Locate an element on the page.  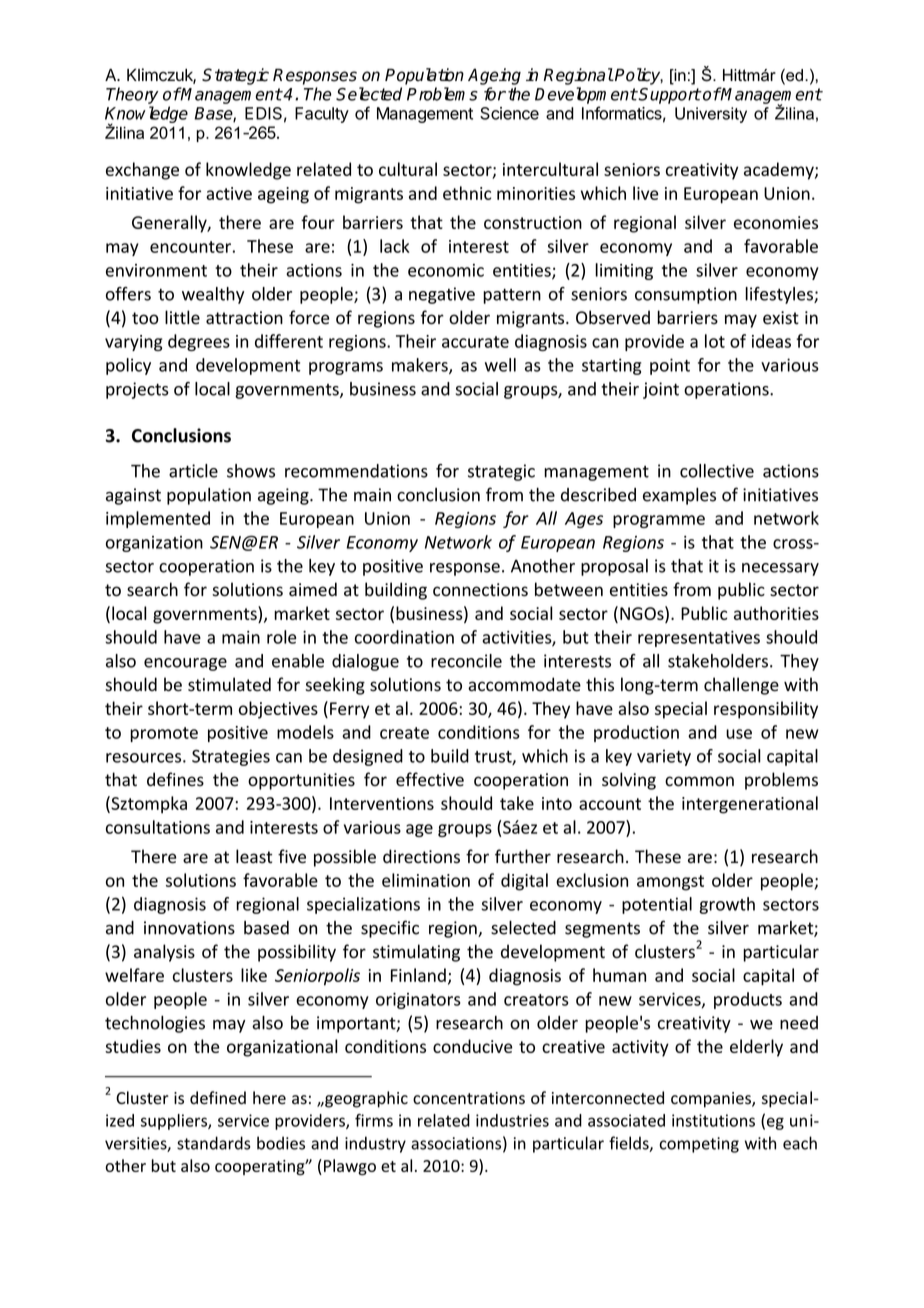
examples is located at coordinates (679, 496).
